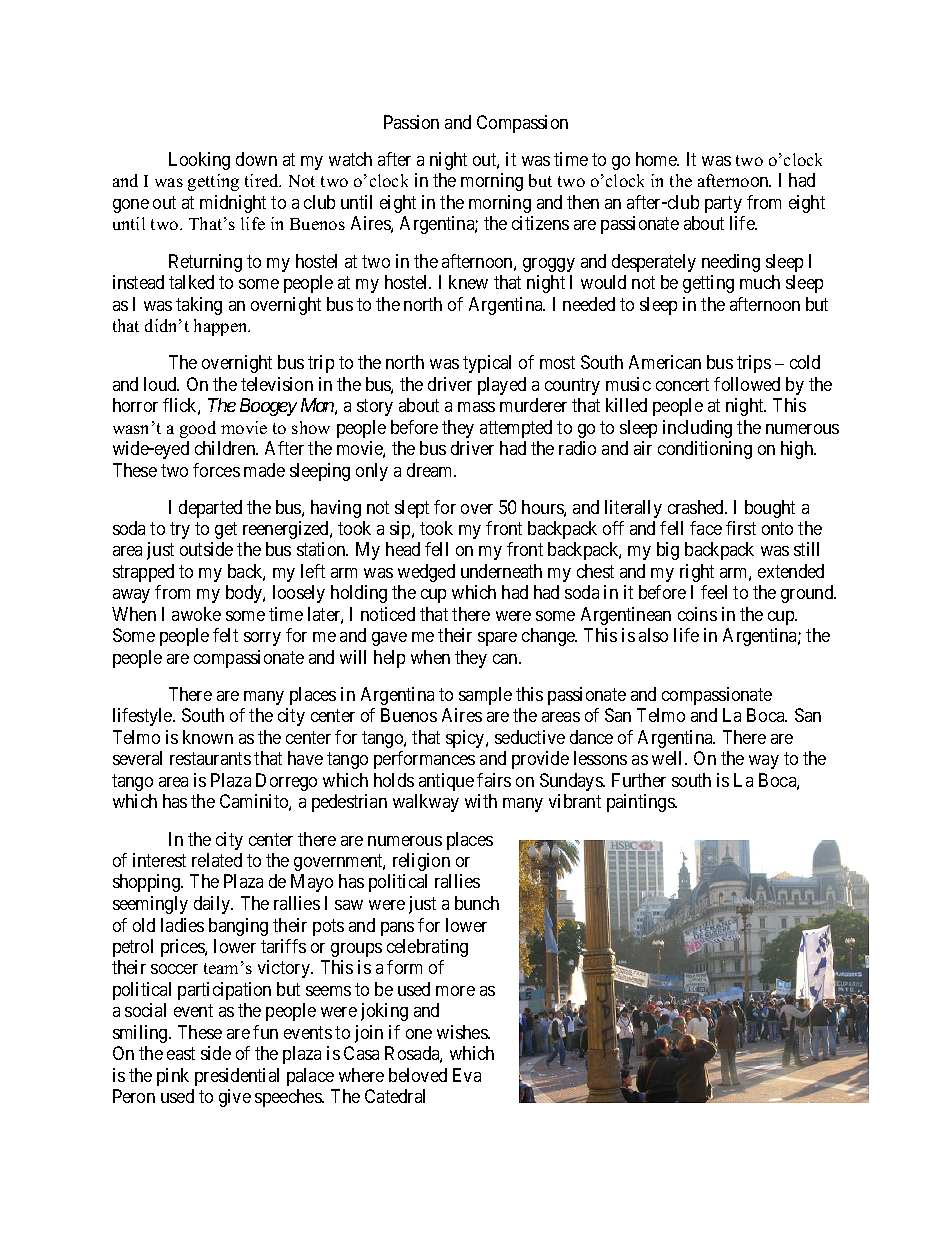  I want to click on Looking, so click(199, 161).
